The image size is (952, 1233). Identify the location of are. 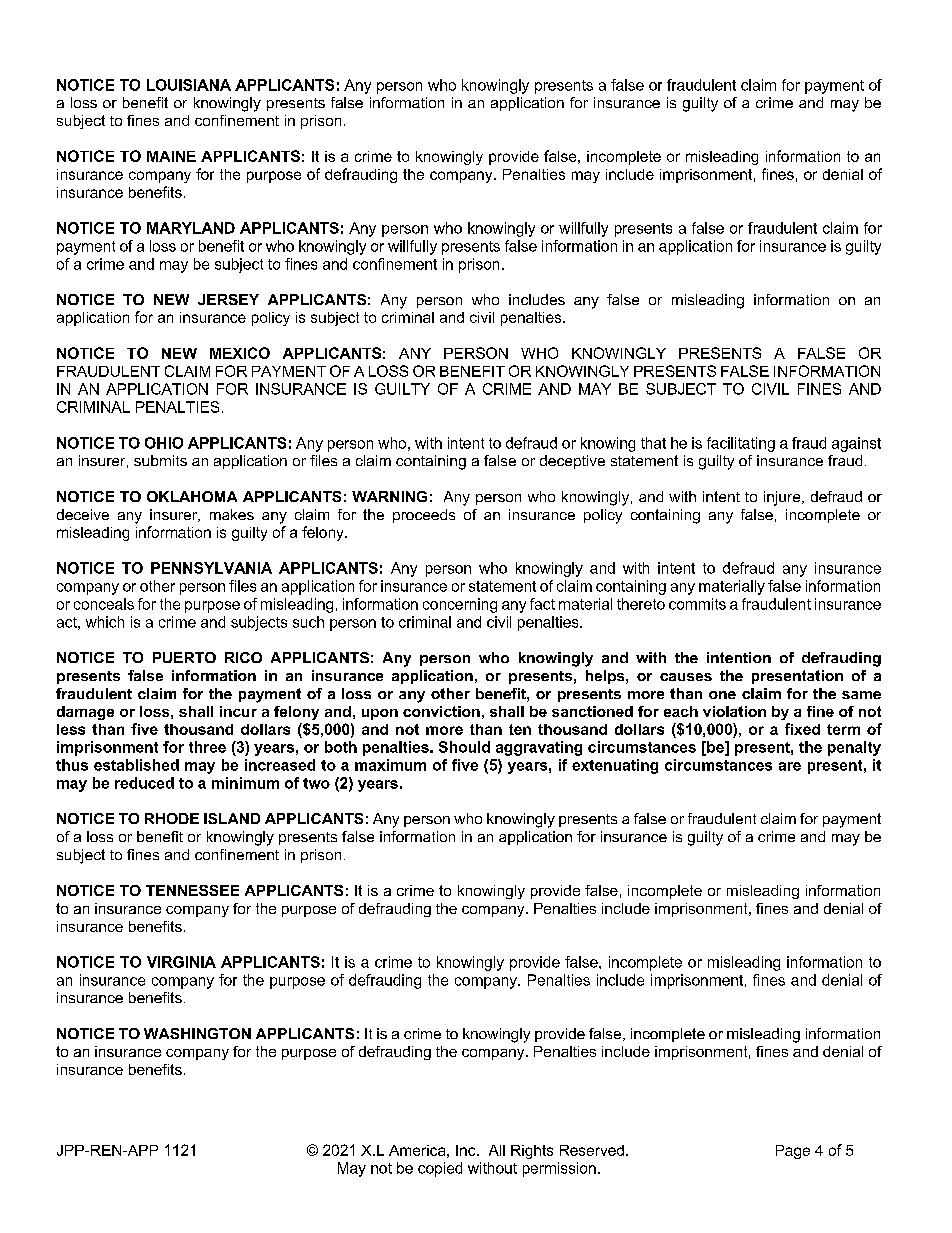
(790, 766).
